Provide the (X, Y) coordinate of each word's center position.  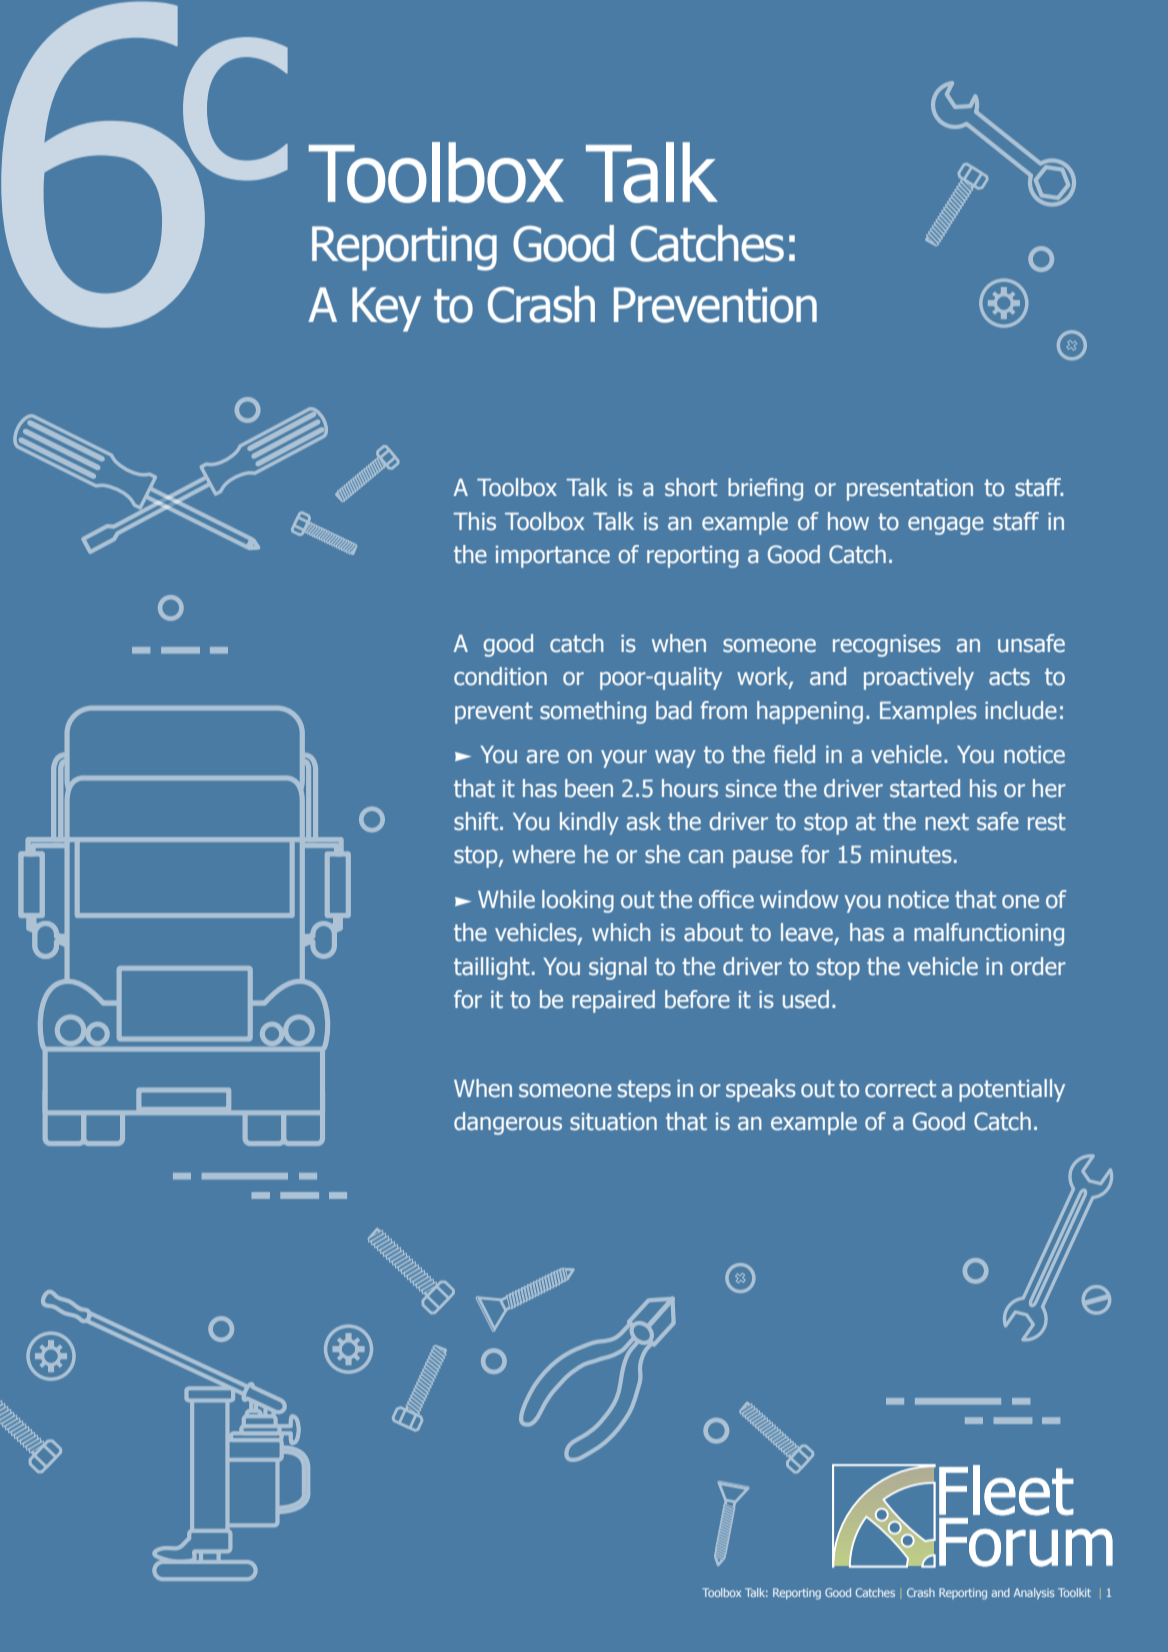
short (691, 487)
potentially (1012, 1090)
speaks (761, 1090)
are (543, 757)
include (1021, 710)
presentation (910, 490)
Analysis (1034, 1593)
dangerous (508, 1123)
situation (613, 1122)
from (723, 710)
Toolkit (1074, 1592)
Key (386, 309)
